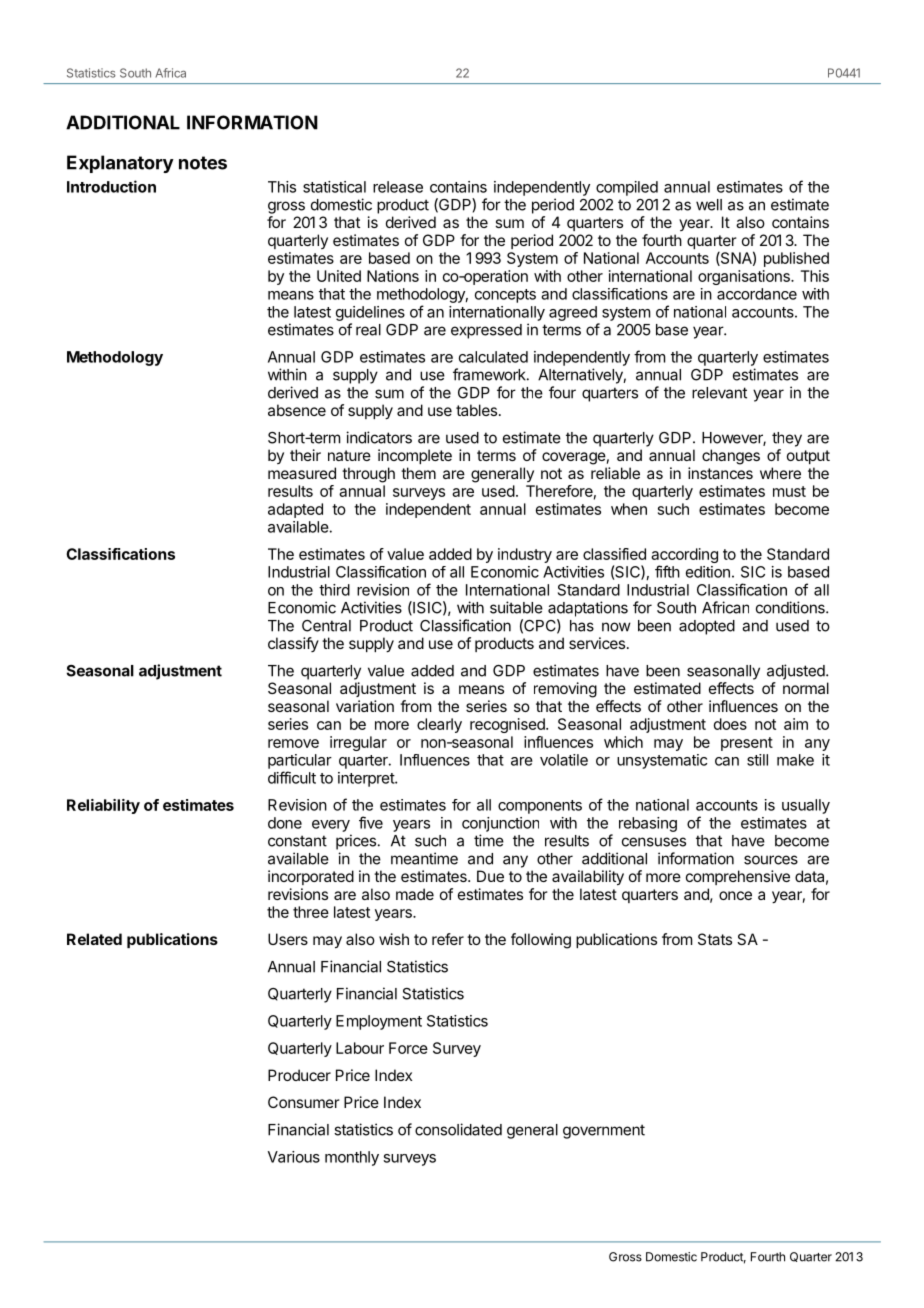 The height and width of the screenshot is (1308, 924). What do you see at coordinates (648, 824) in the screenshot?
I see `rebasing` at bounding box center [648, 824].
